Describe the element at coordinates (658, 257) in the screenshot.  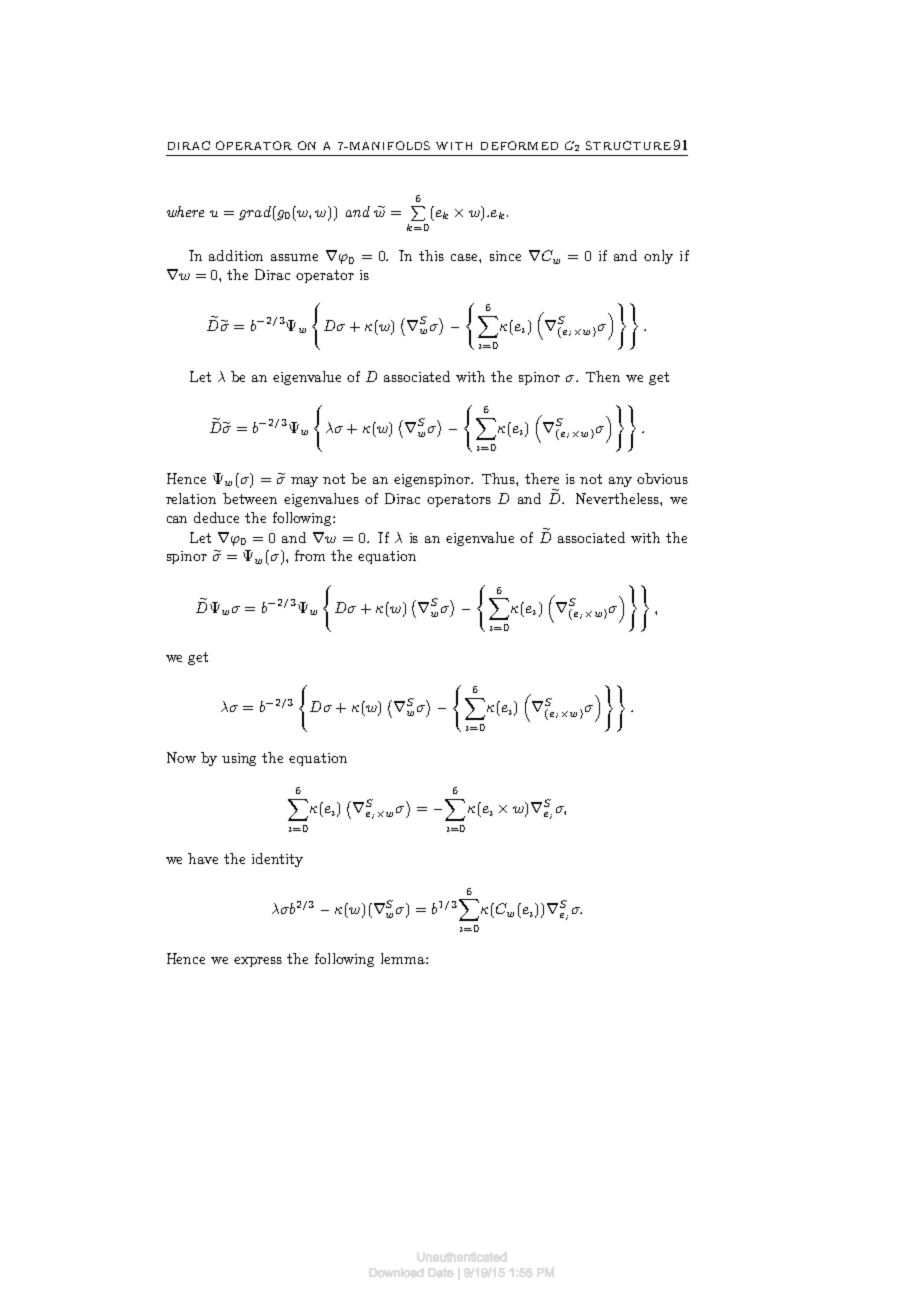
I see `only` at that location.
